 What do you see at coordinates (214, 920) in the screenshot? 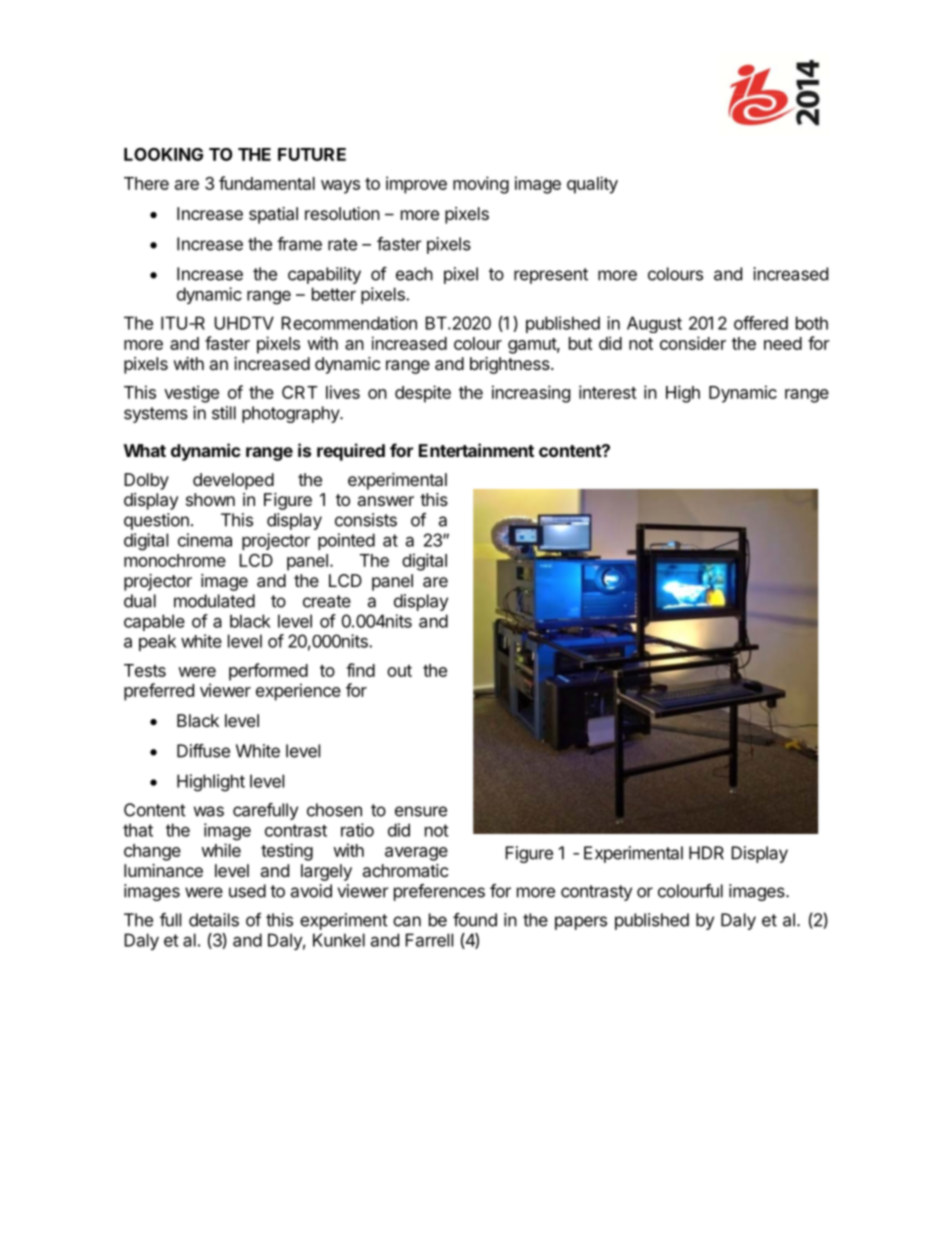
I see `details` at bounding box center [214, 920].
